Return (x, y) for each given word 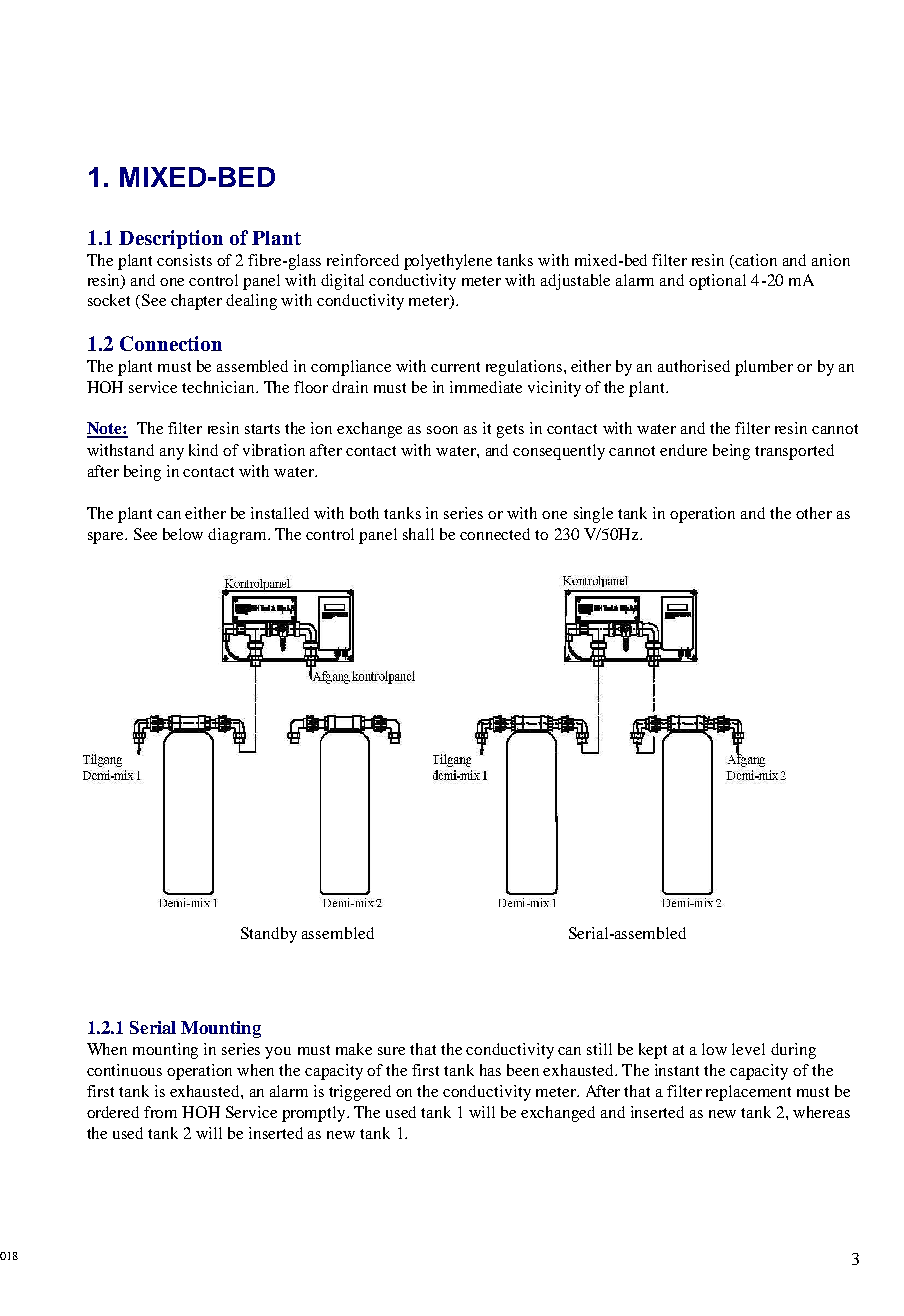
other (814, 513)
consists (184, 260)
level (748, 1049)
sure (391, 1051)
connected (495, 534)
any (172, 454)
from (160, 1112)
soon (442, 430)
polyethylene (448, 262)
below (183, 534)
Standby (269, 935)
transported (794, 452)
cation (756, 260)
